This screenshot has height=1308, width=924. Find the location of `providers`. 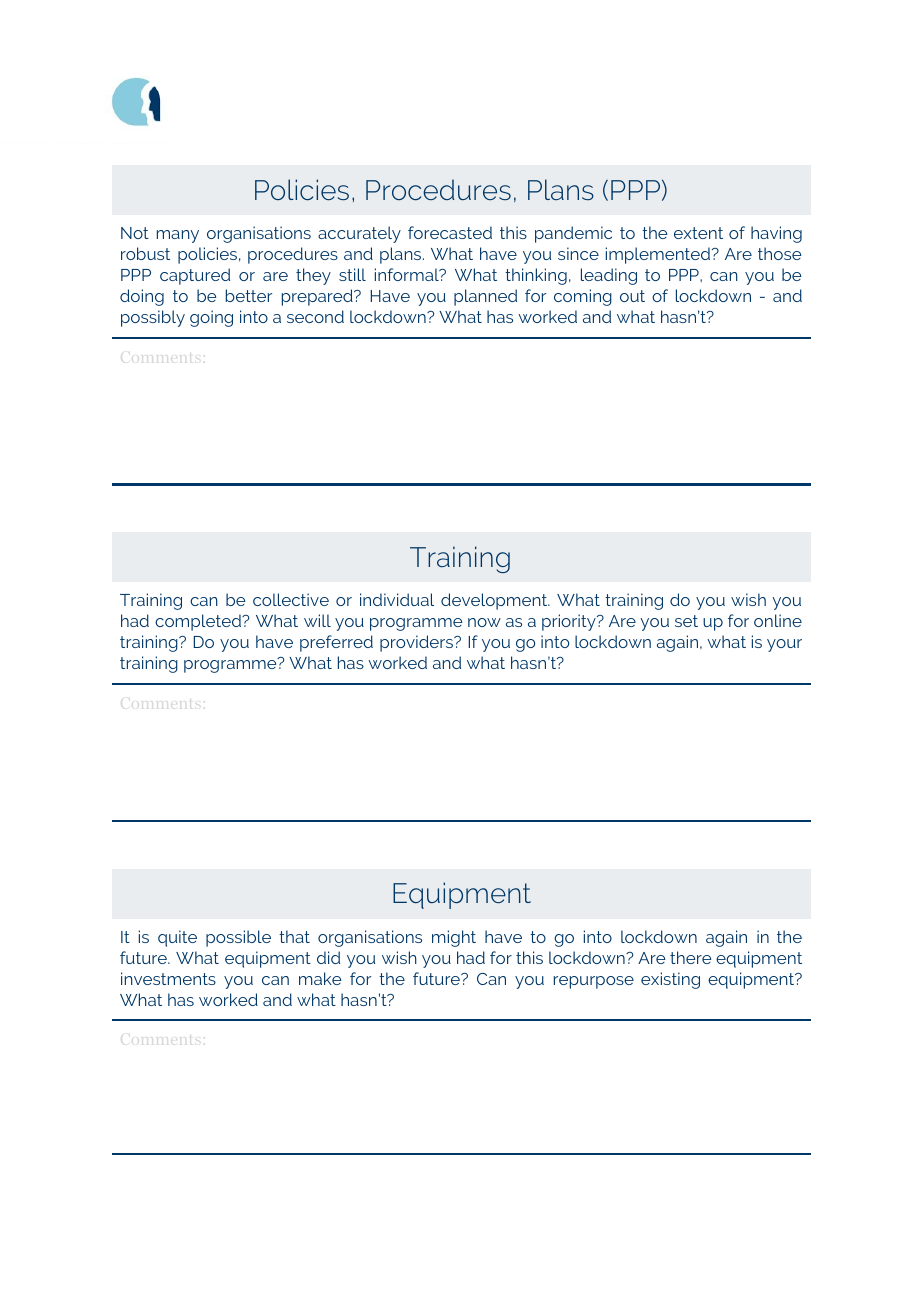

providers is located at coordinates (418, 643).
